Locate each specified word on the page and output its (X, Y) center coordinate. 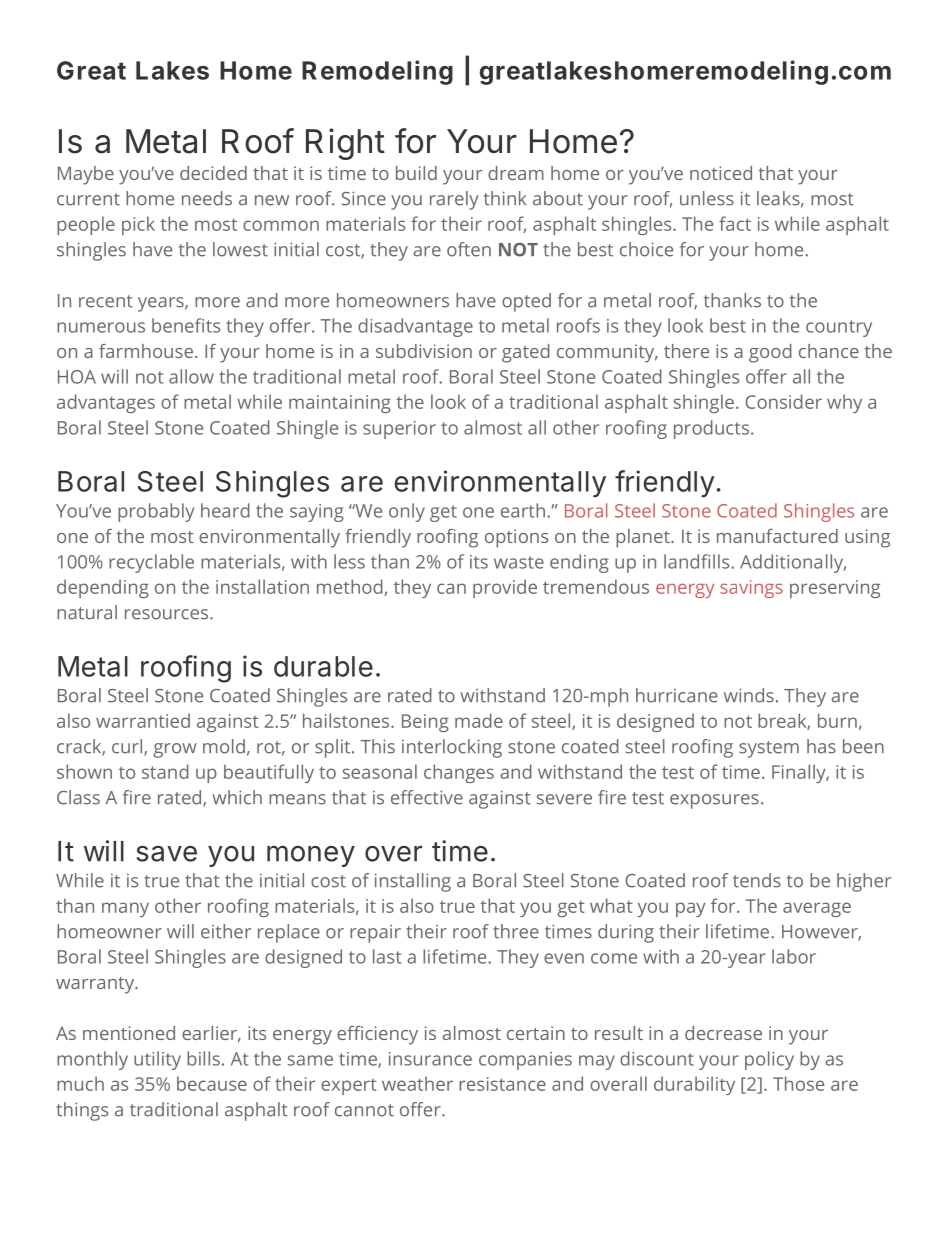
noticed (721, 173)
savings (751, 589)
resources (168, 614)
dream (516, 173)
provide (505, 588)
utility (157, 1060)
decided (213, 173)
